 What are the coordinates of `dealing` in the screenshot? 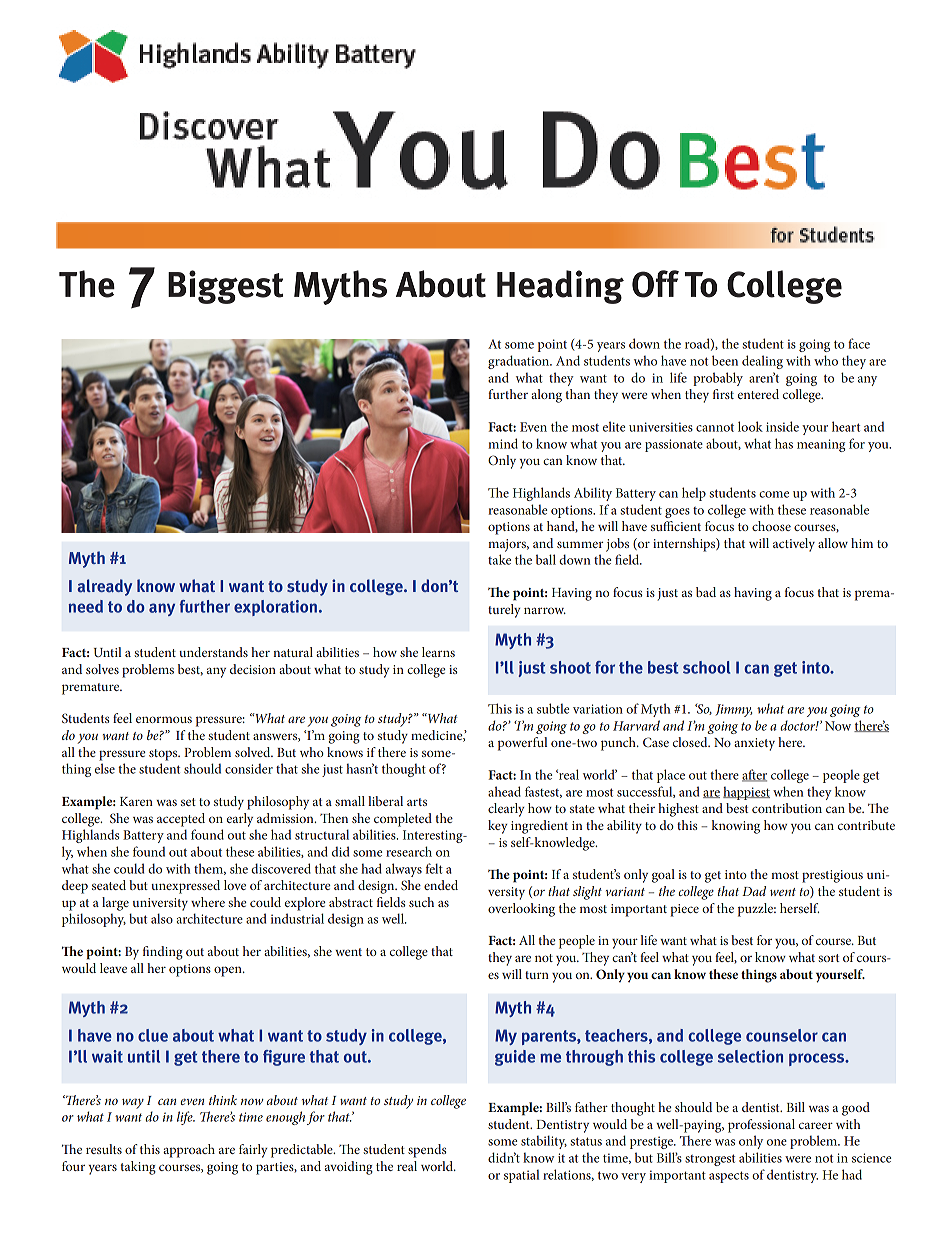 It's located at (762, 362).
